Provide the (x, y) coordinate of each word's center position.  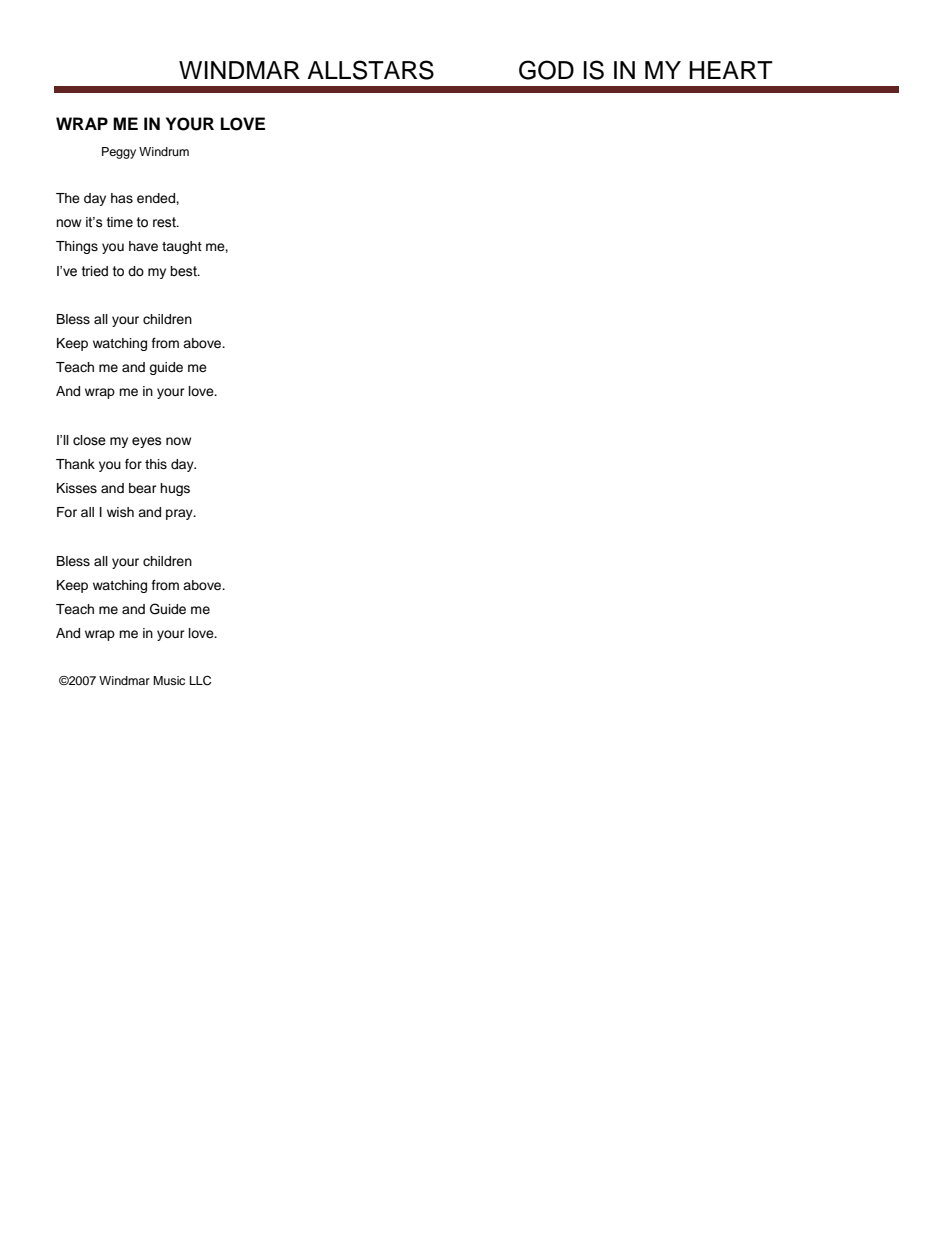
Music (169, 680)
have (143, 246)
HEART (731, 70)
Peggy (119, 153)
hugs (175, 489)
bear (143, 488)
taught (182, 247)
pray (180, 514)
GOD (546, 70)
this (156, 464)
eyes (147, 442)
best (184, 271)
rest (165, 222)
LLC (200, 681)
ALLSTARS (370, 70)
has (122, 198)
